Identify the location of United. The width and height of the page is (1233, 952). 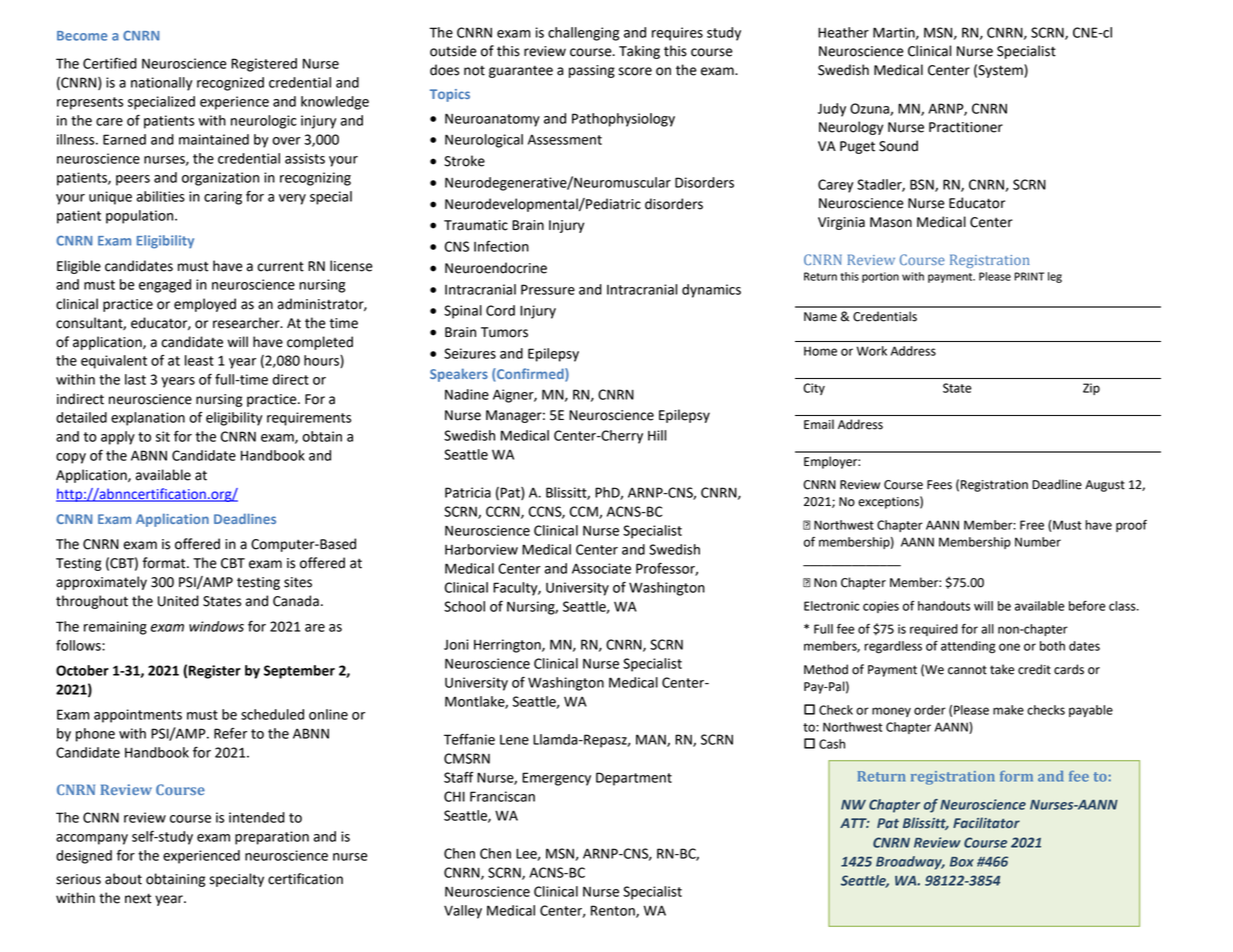
(178, 601).
